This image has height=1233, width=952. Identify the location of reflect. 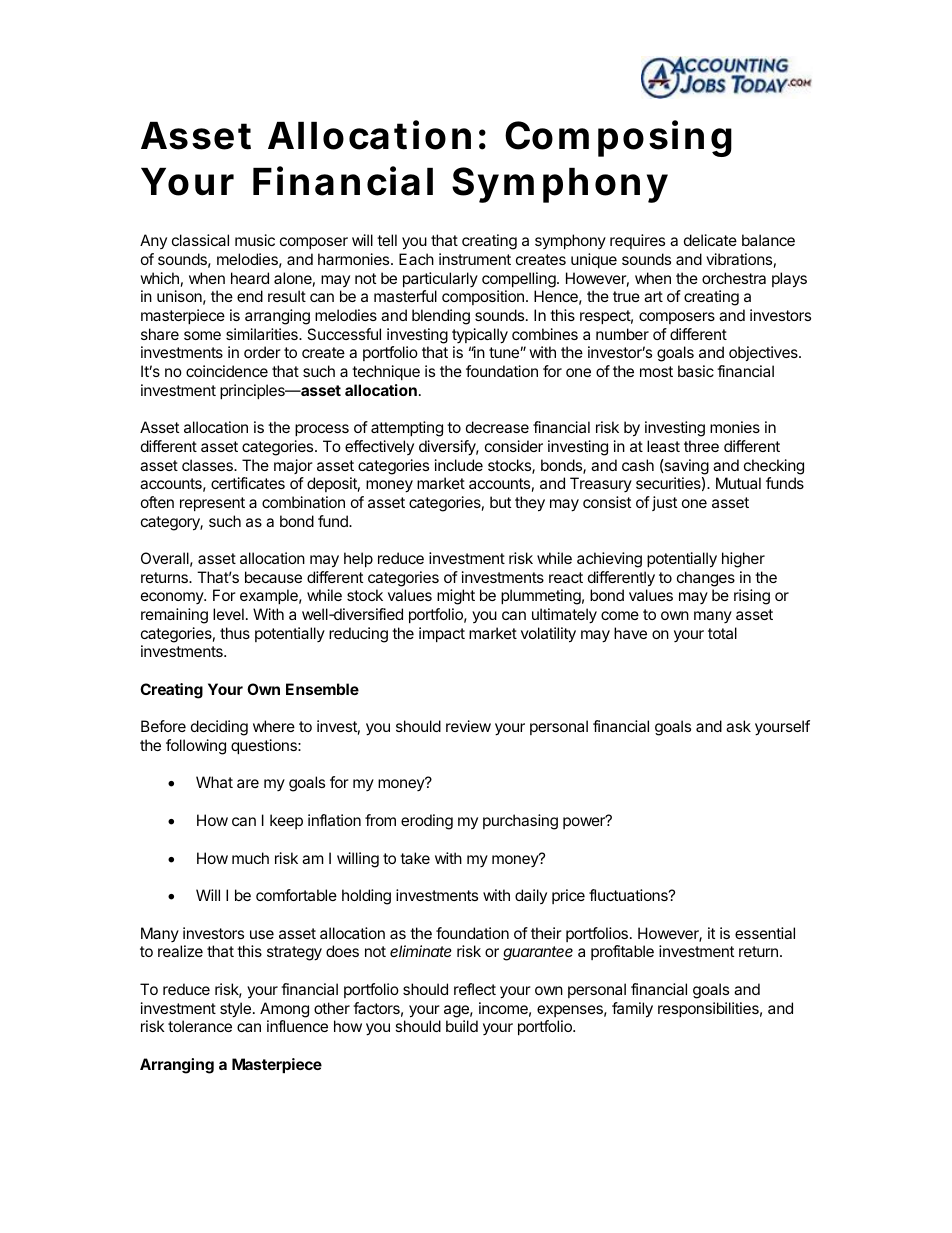
(475, 989).
